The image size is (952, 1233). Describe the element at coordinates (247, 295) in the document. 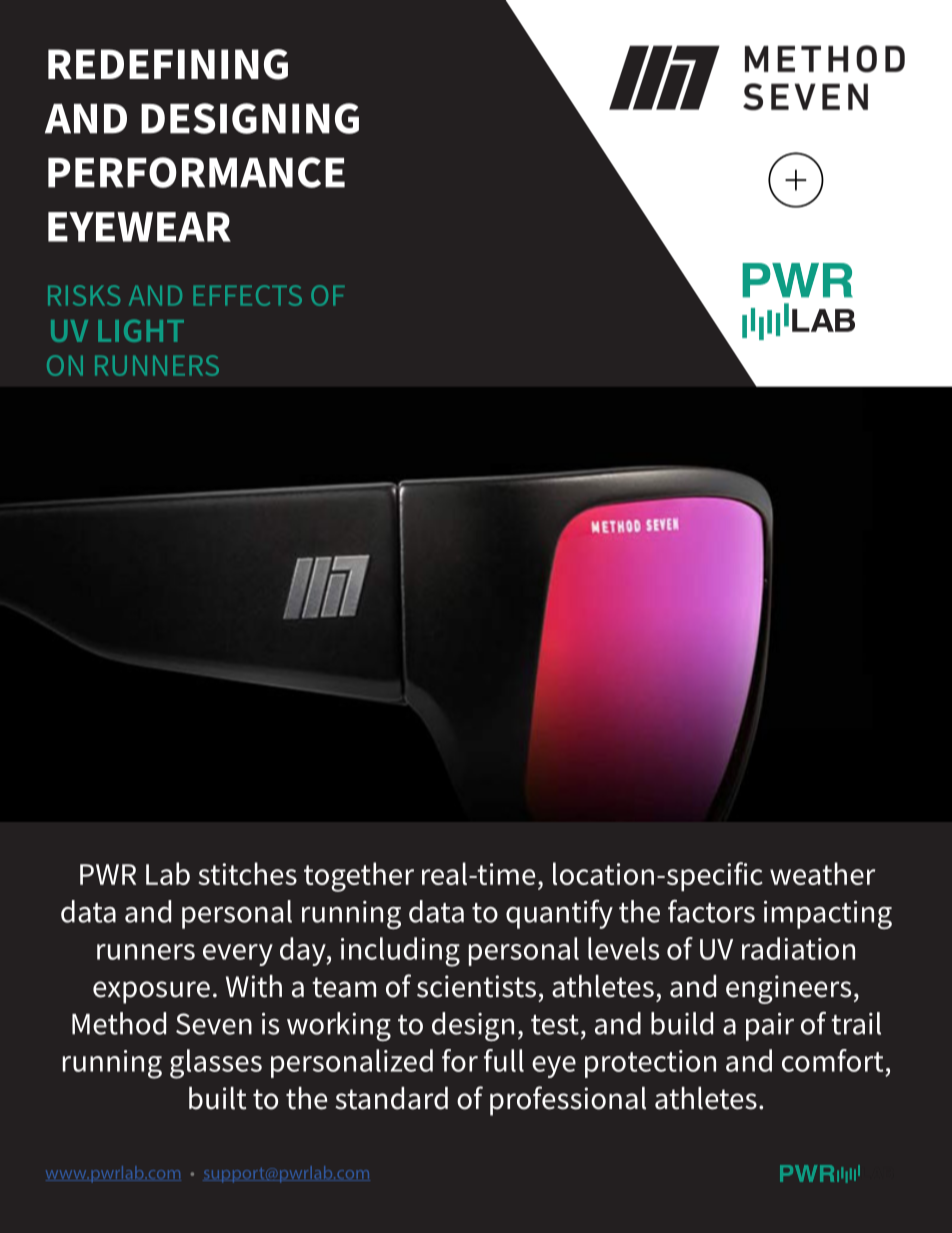

I see `EFFECTS` at that location.
